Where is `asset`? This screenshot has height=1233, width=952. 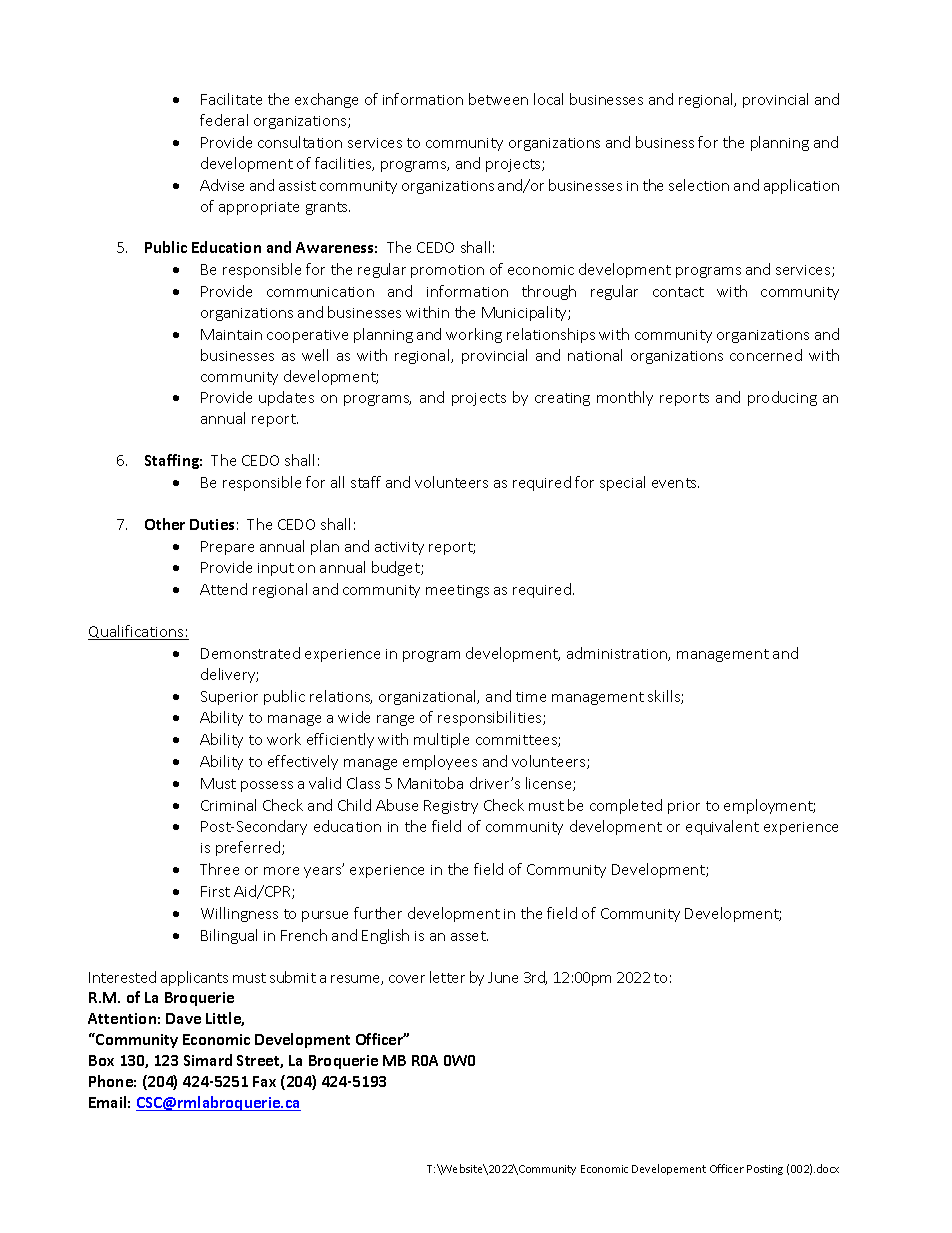 asset is located at coordinates (469, 936).
